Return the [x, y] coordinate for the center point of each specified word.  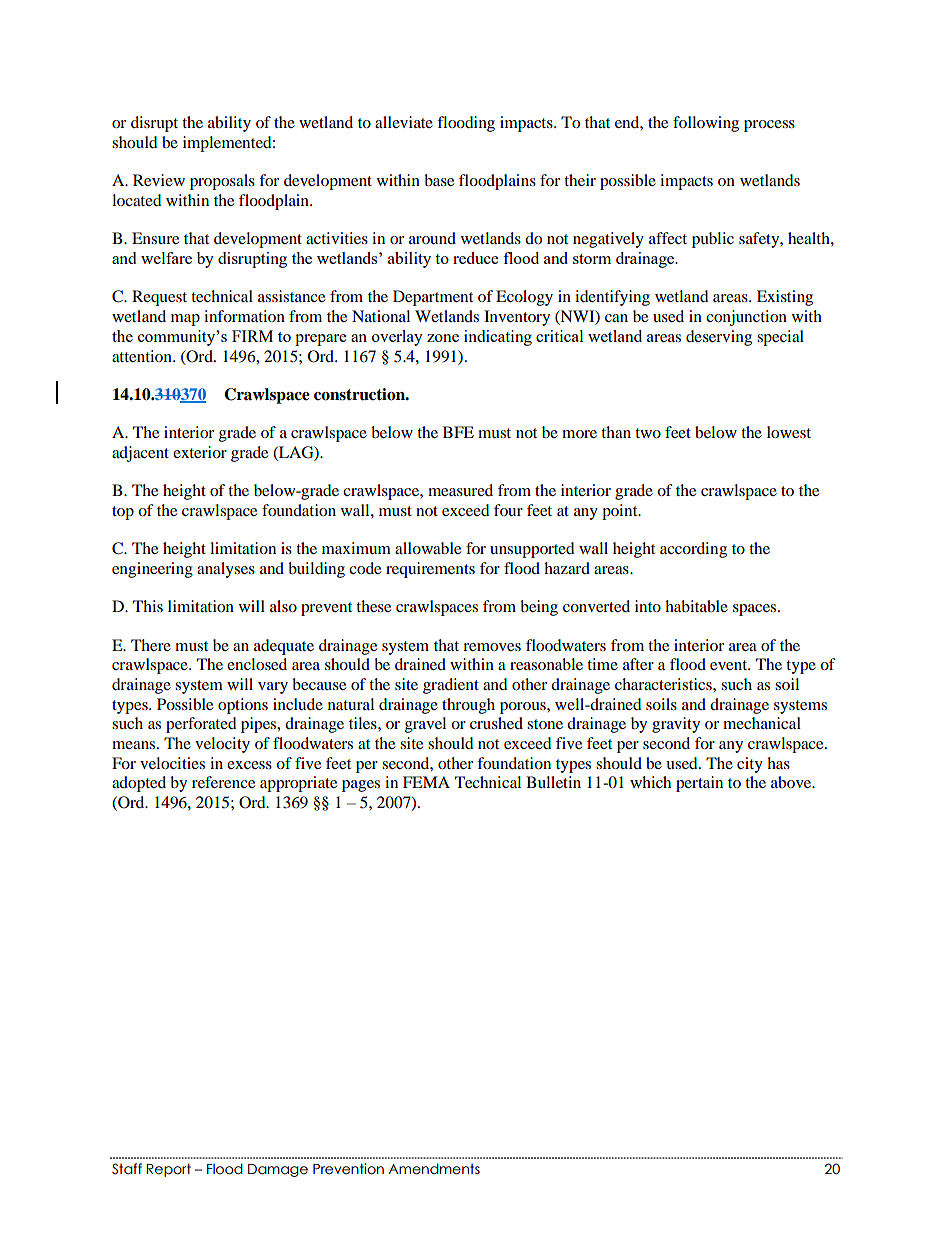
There [151, 645]
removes [492, 647]
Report [169, 1170]
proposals [222, 182]
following [706, 124]
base [439, 180]
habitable [696, 606]
